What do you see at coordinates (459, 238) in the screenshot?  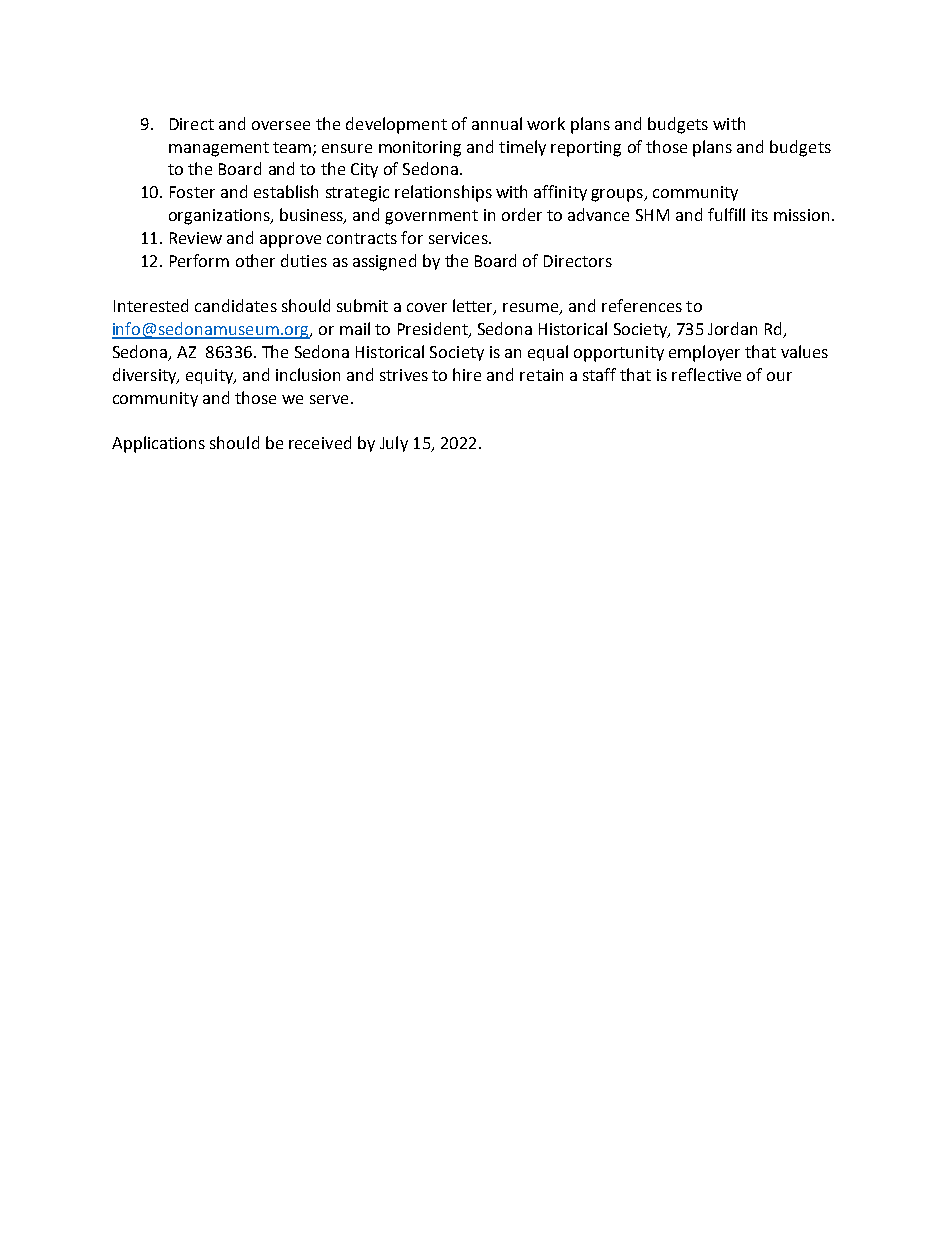 I see `services` at bounding box center [459, 238].
